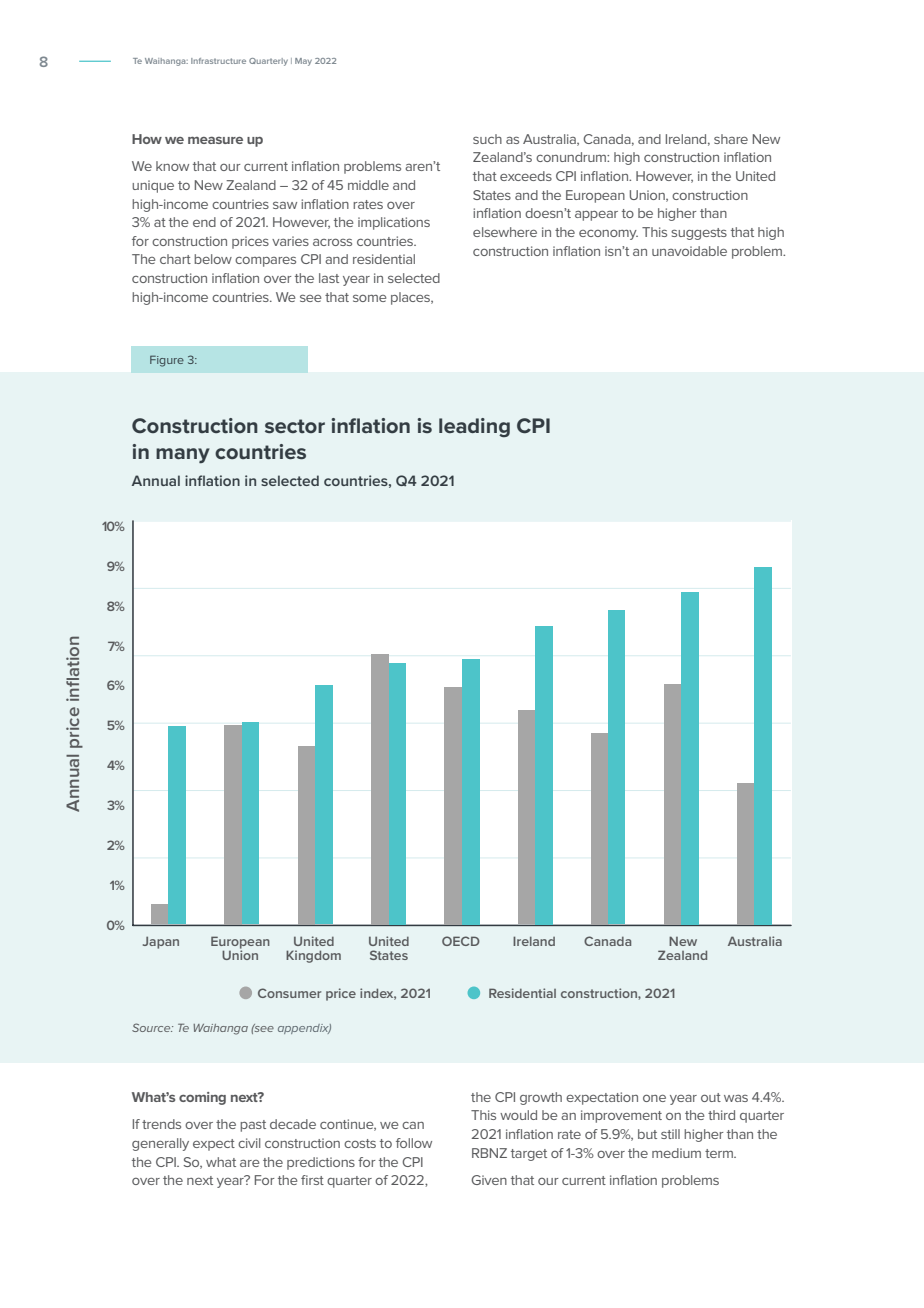 This document has height=1308, width=924. I want to click on Infrastructure, so click(218, 61).
